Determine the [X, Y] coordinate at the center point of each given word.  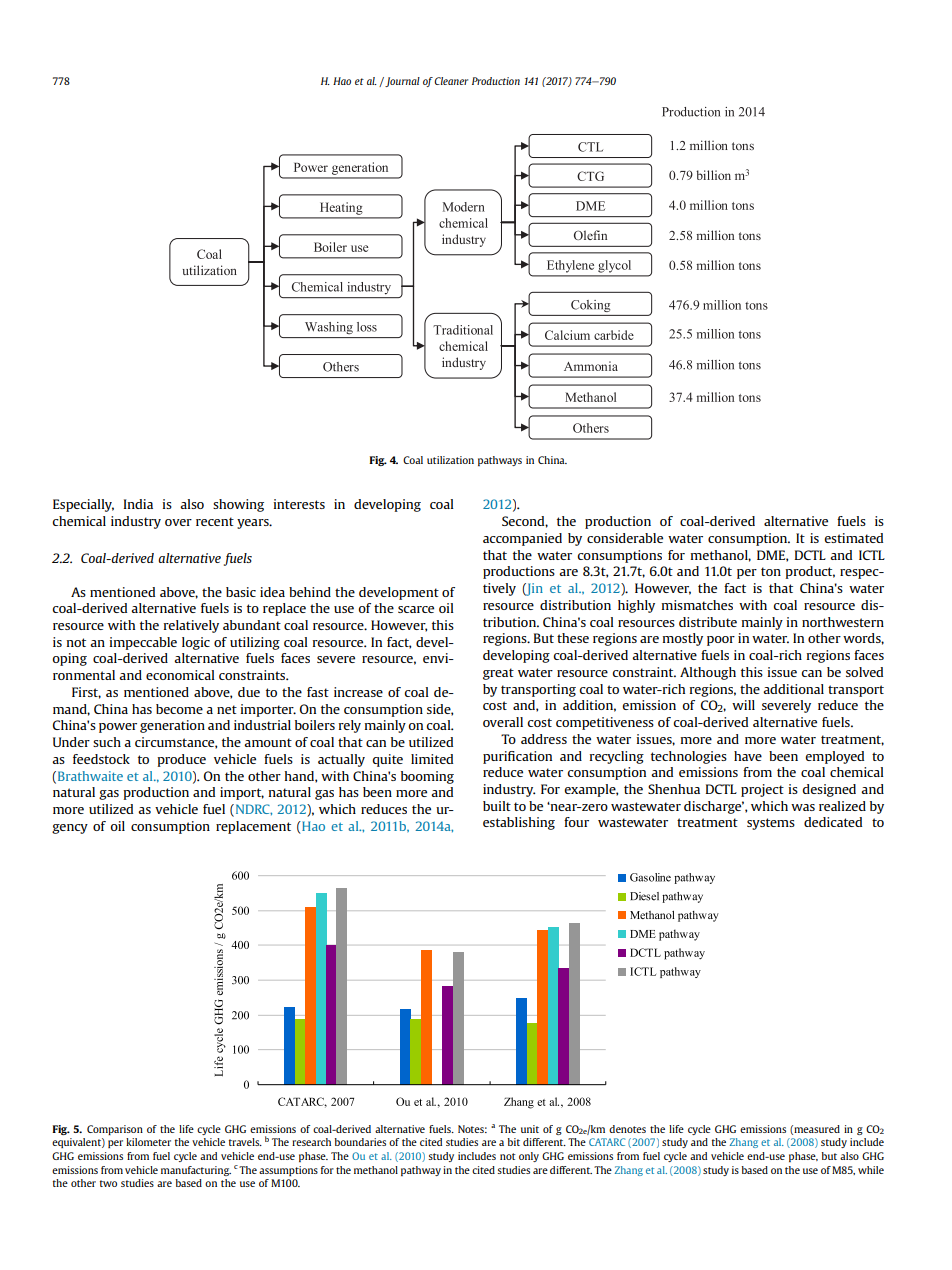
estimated [853, 538]
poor [721, 641]
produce [181, 760]
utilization [450, 460]
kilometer [148, 1142]
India [138, 504]
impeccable [143, 643]
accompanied [522, 539]
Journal [401, 82]
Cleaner [451, 81]
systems [771, 824]
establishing [519, 823]
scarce [416, 609]
